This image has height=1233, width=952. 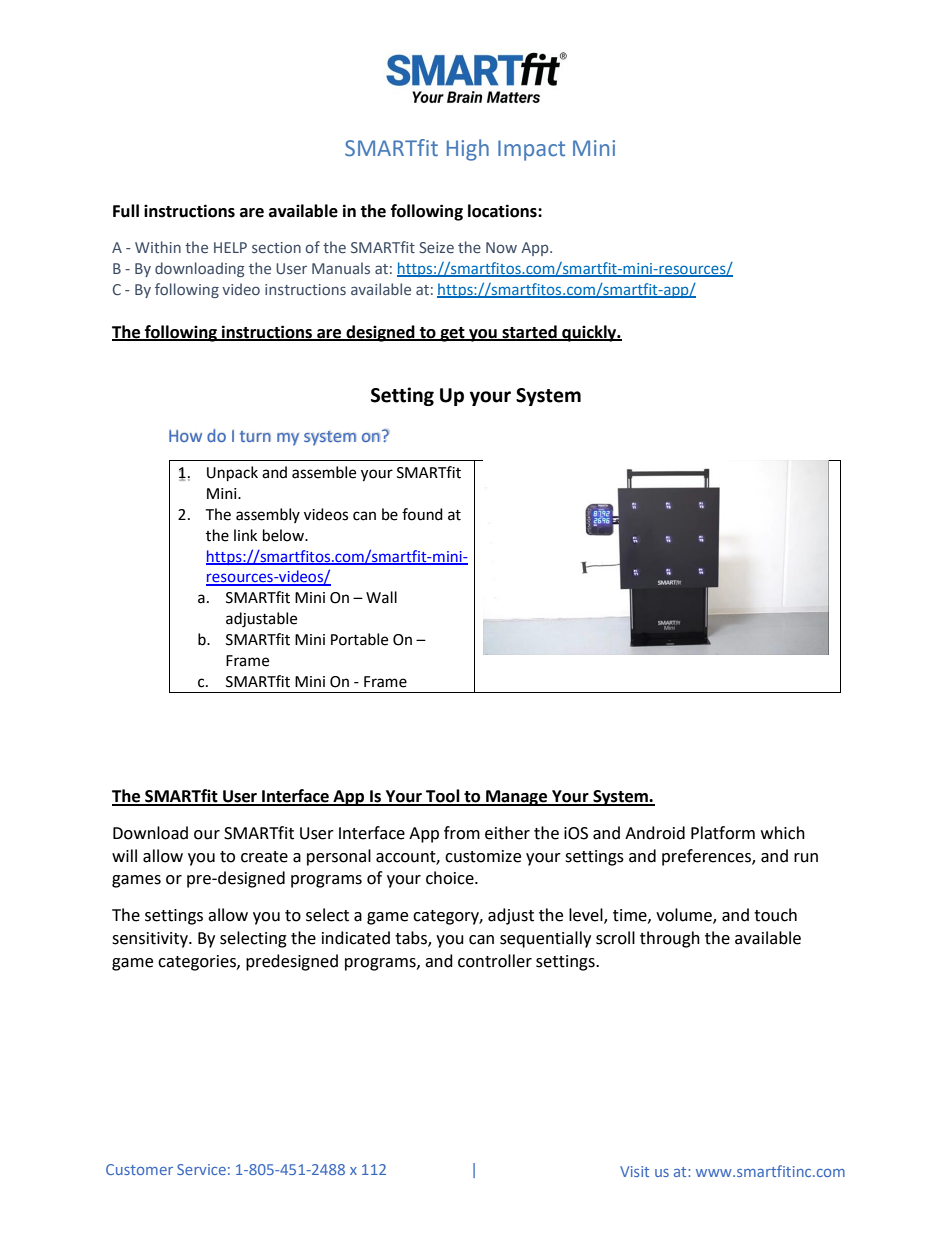 What do you see at coordinates (359, 639) in the image?
I see `Portable` at bounding box center [359, 639].
